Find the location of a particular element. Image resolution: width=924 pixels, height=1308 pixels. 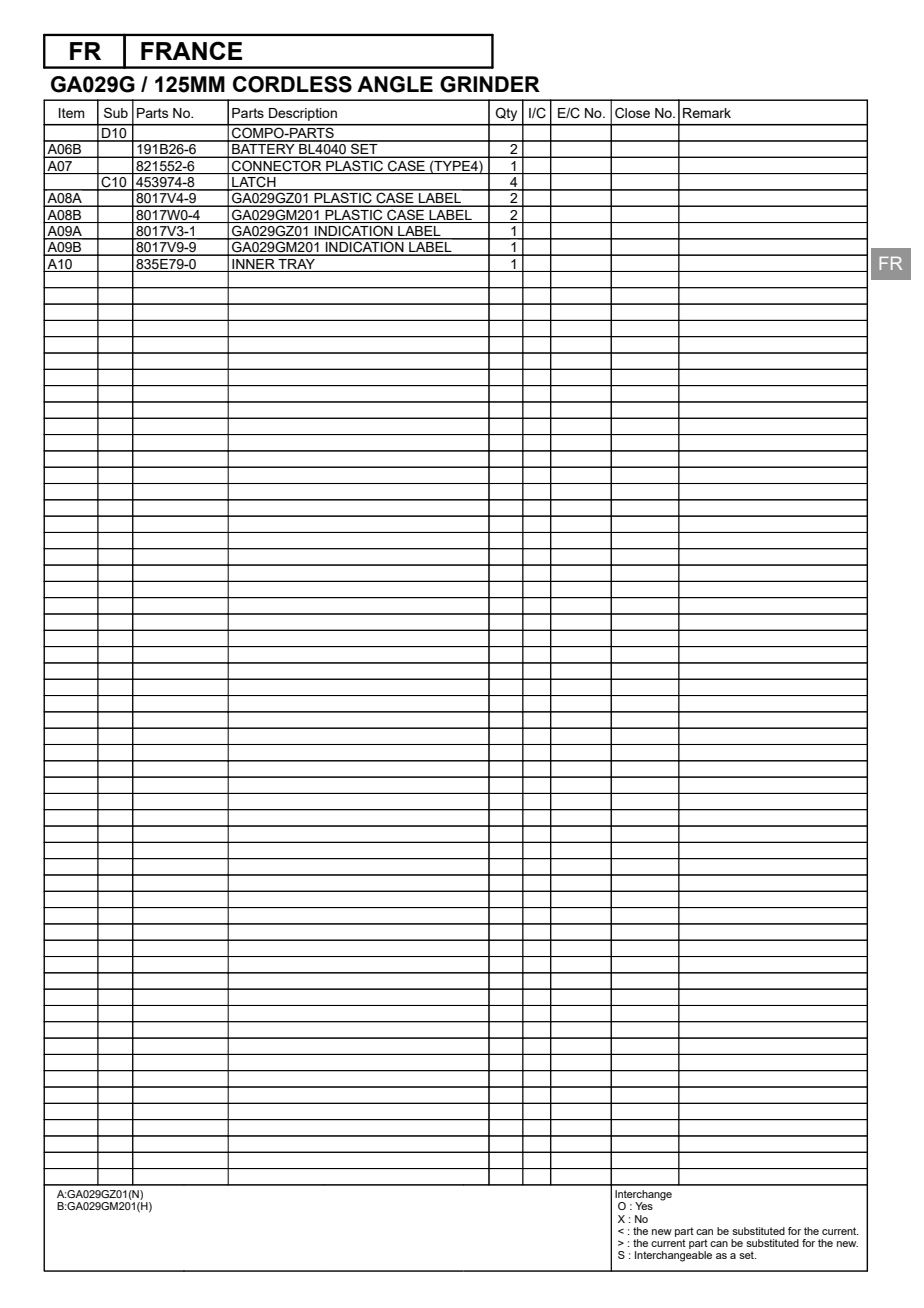

Close is located at coordinates (632, 113).
